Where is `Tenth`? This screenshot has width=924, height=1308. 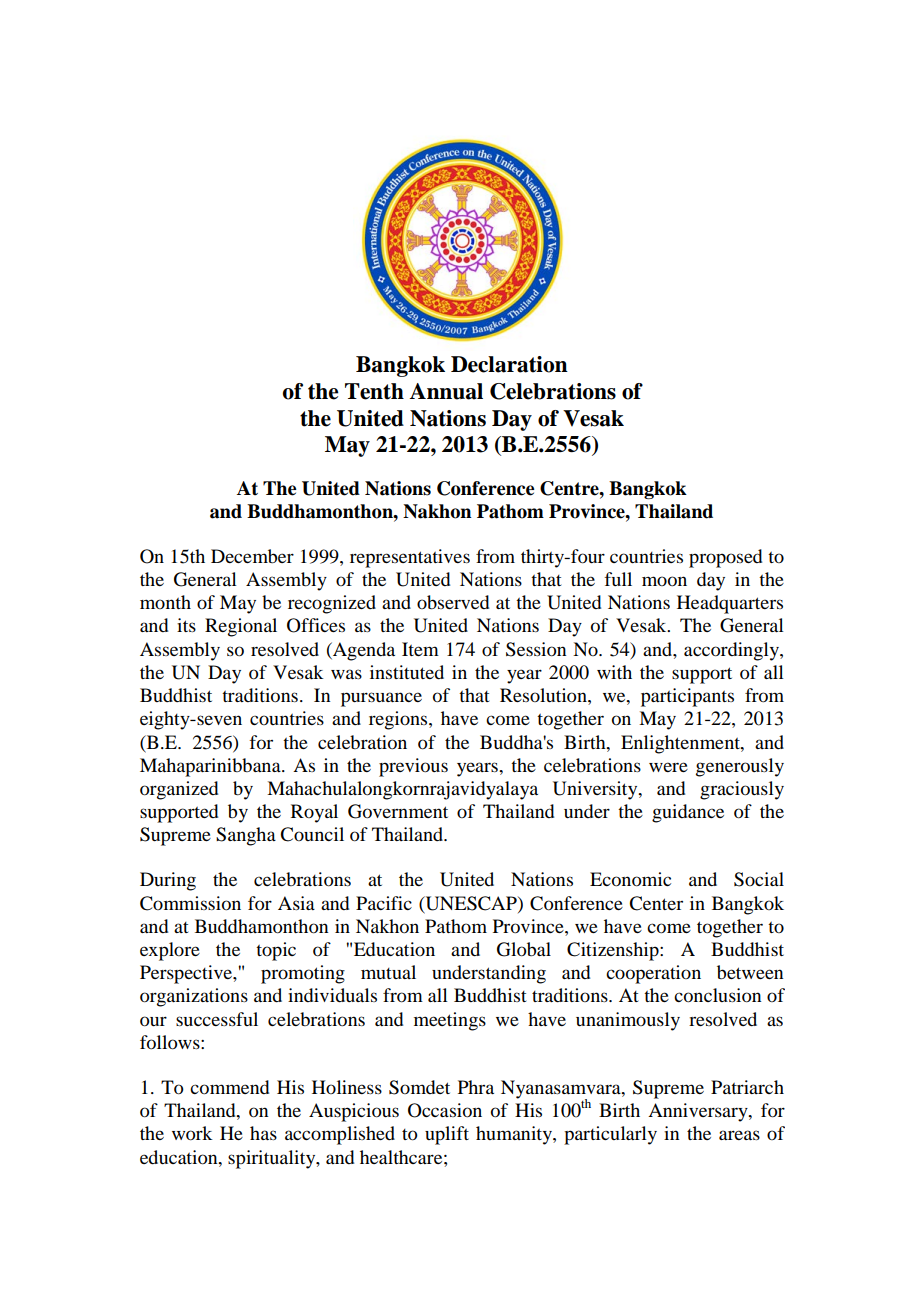
Tenth is located at coordinates (374, 391).
